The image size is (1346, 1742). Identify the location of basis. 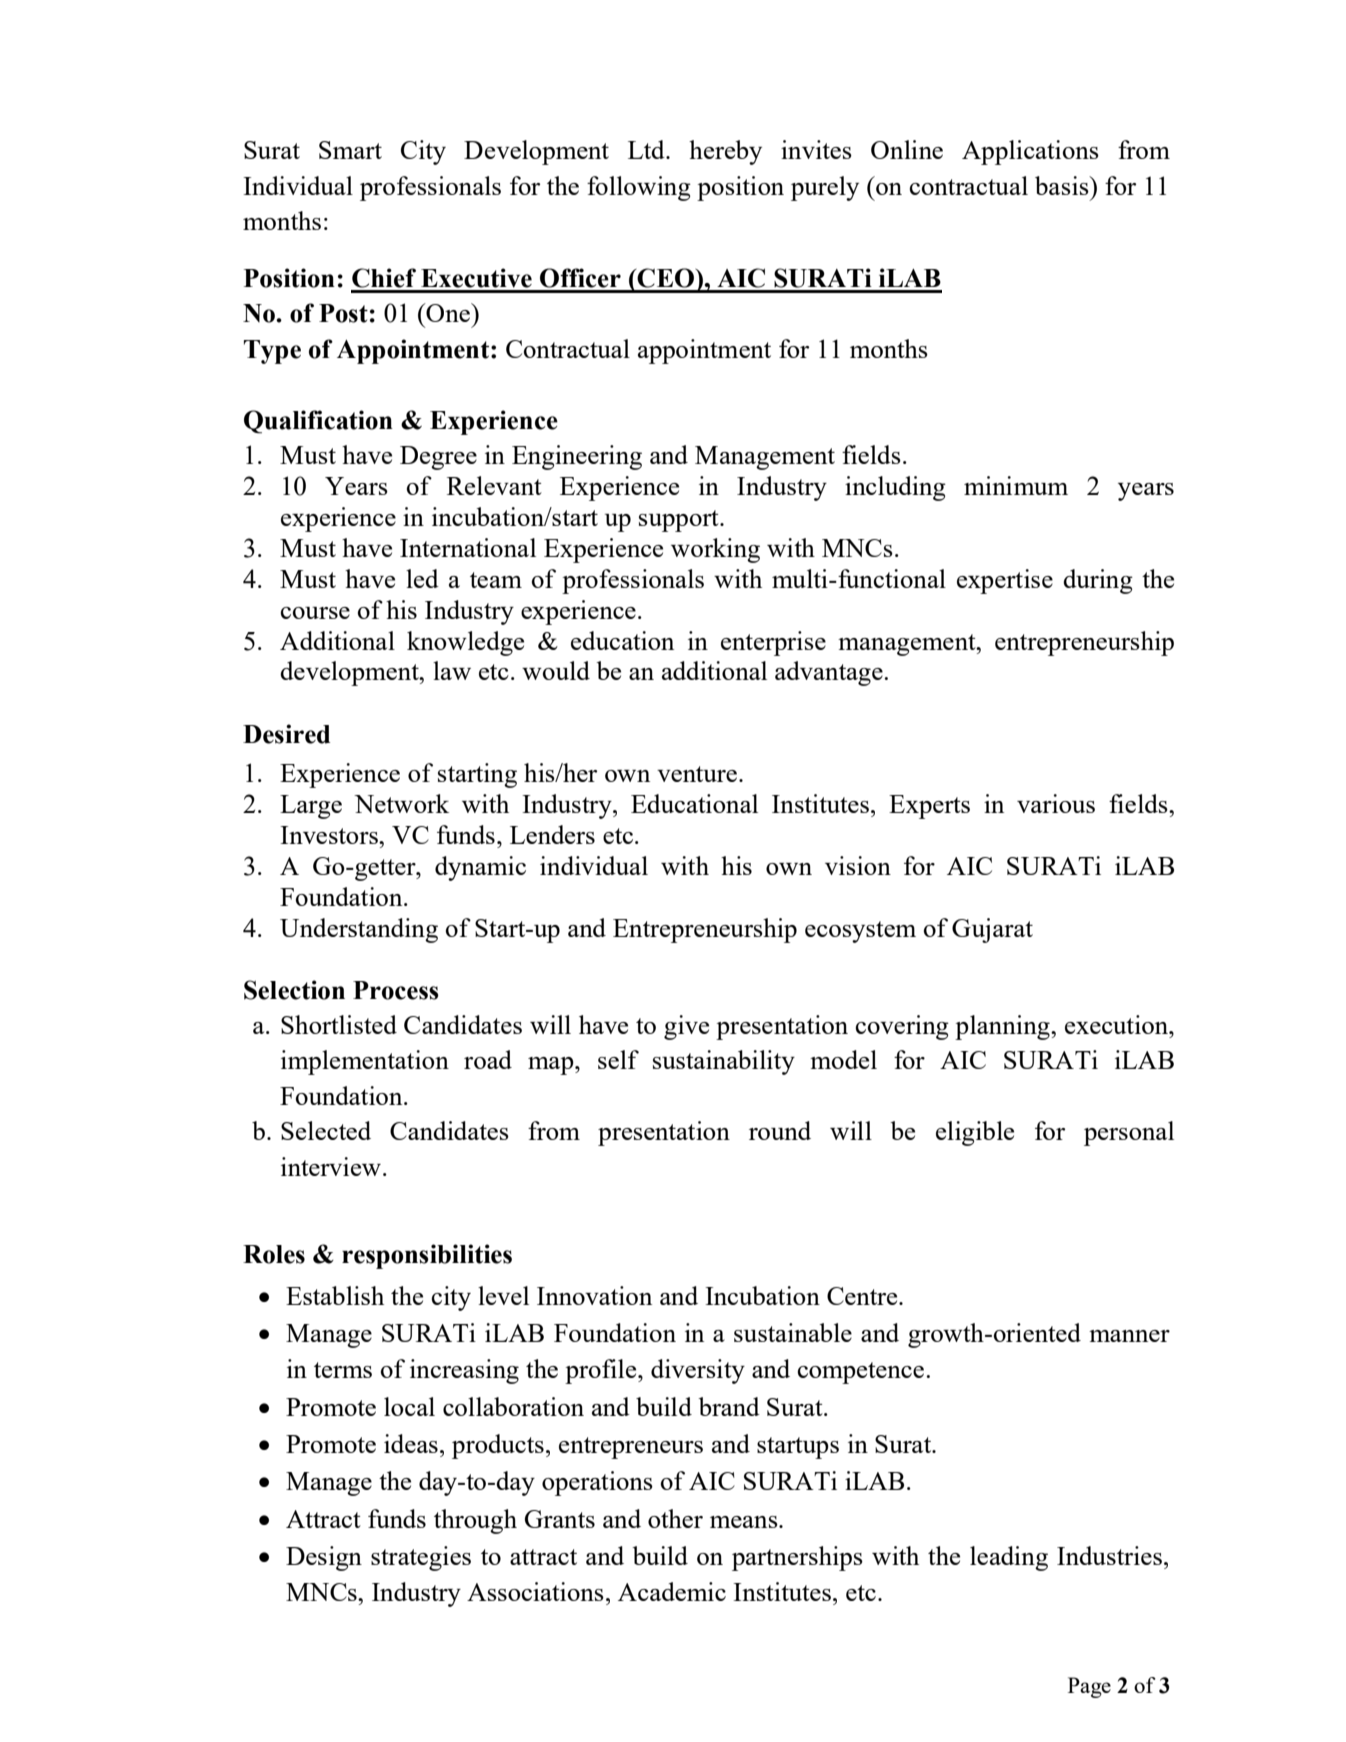
(1063, 185).
